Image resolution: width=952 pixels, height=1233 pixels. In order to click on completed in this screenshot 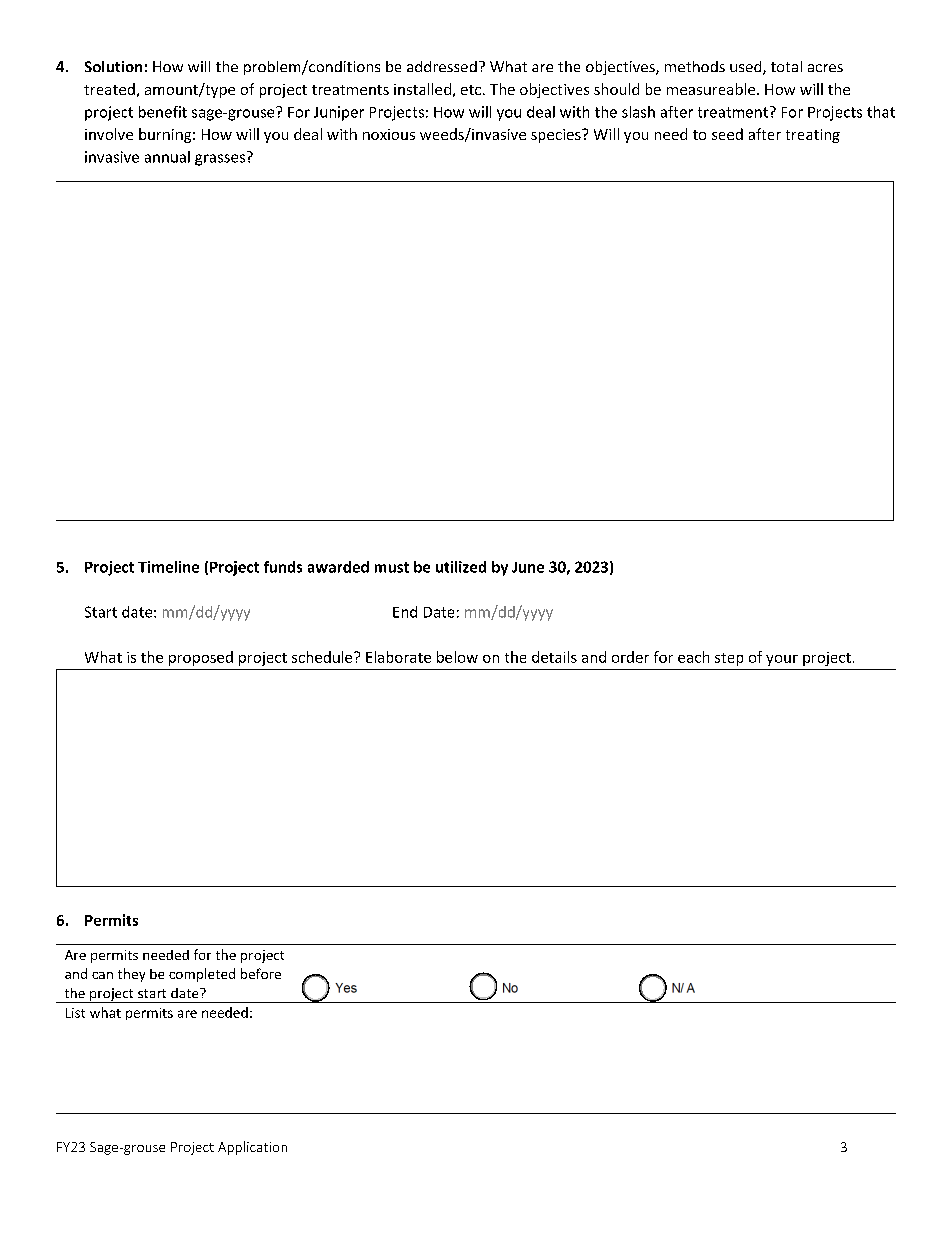, I will do `click(202, 975)`.
